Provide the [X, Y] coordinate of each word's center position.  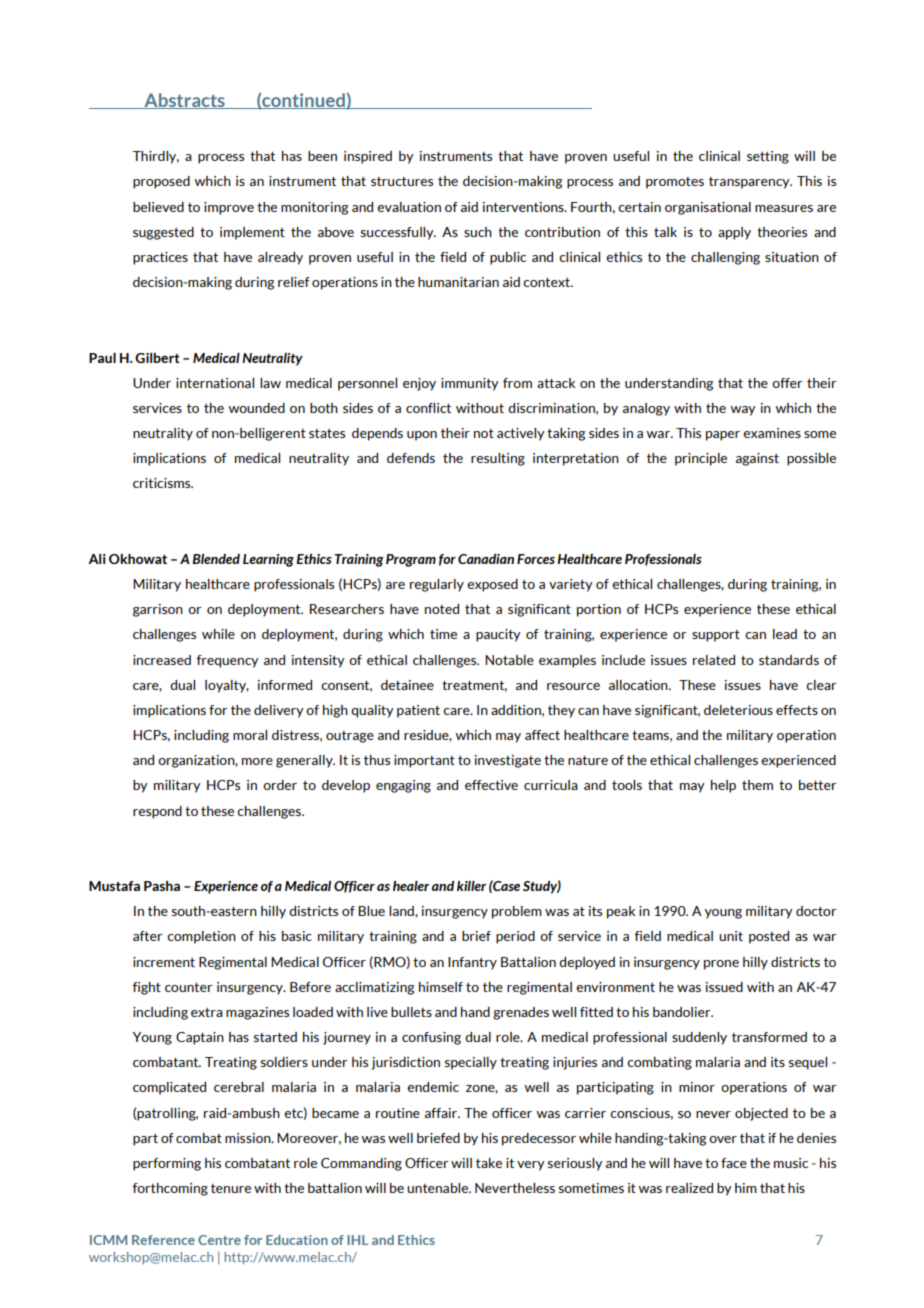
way [743, 411]
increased [162, 660]
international [215, 383]
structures [402, 181]
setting [768, 157]
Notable [509, 660]
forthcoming [170, 1189]
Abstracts [184, 101]
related [714, 660]
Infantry [472, 963]
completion [201, 937]
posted [769, 937]
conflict [428, 408]
